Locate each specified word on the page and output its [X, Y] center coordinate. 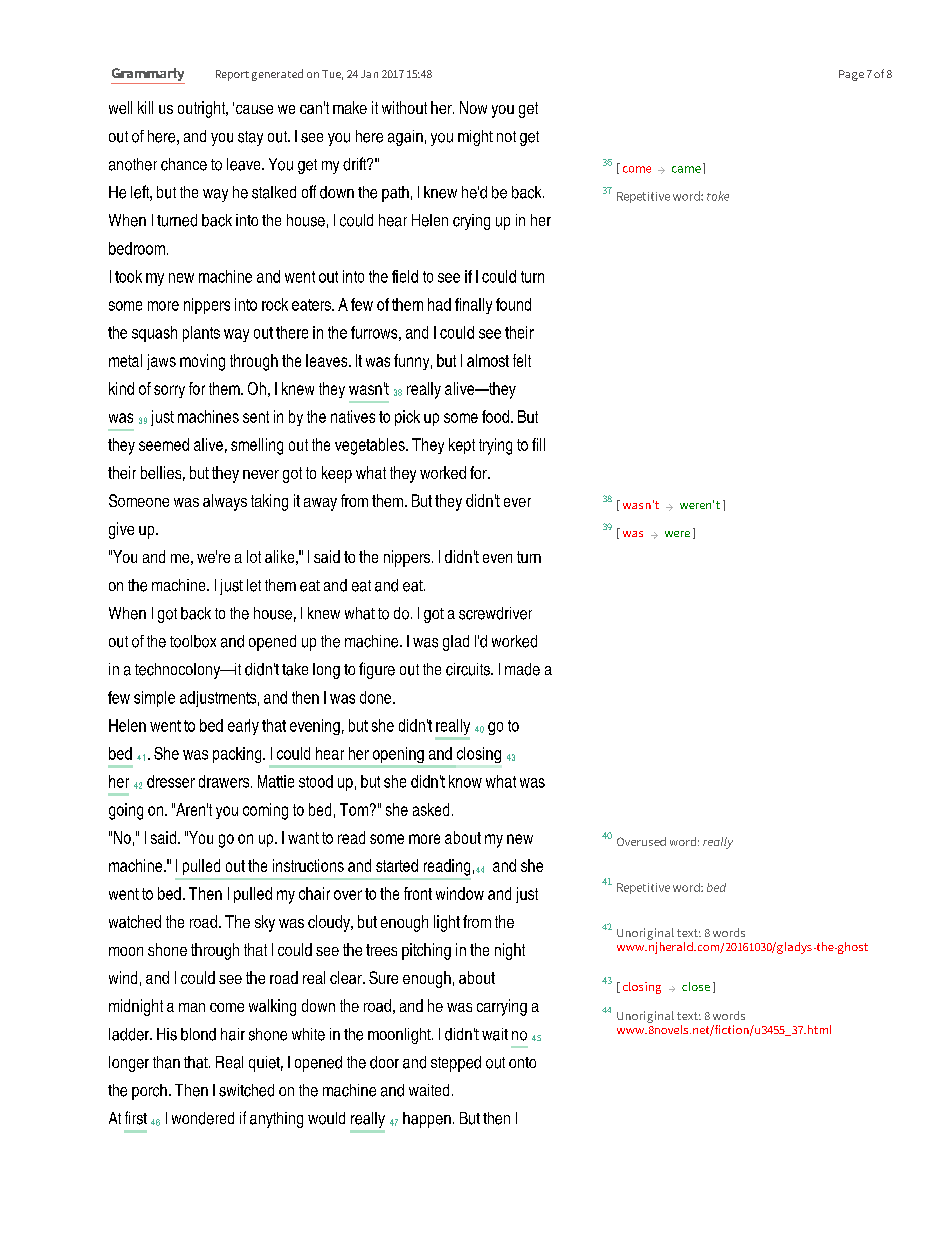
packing [238, 755]
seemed [164, 444]
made [522, 669]
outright [203, 109]
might [475, 138]
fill [538, 444]
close [696, 986]
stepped [456, 1064]
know [465, 781]
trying [495, 446]
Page [851, 75]
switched [246, 1090]
